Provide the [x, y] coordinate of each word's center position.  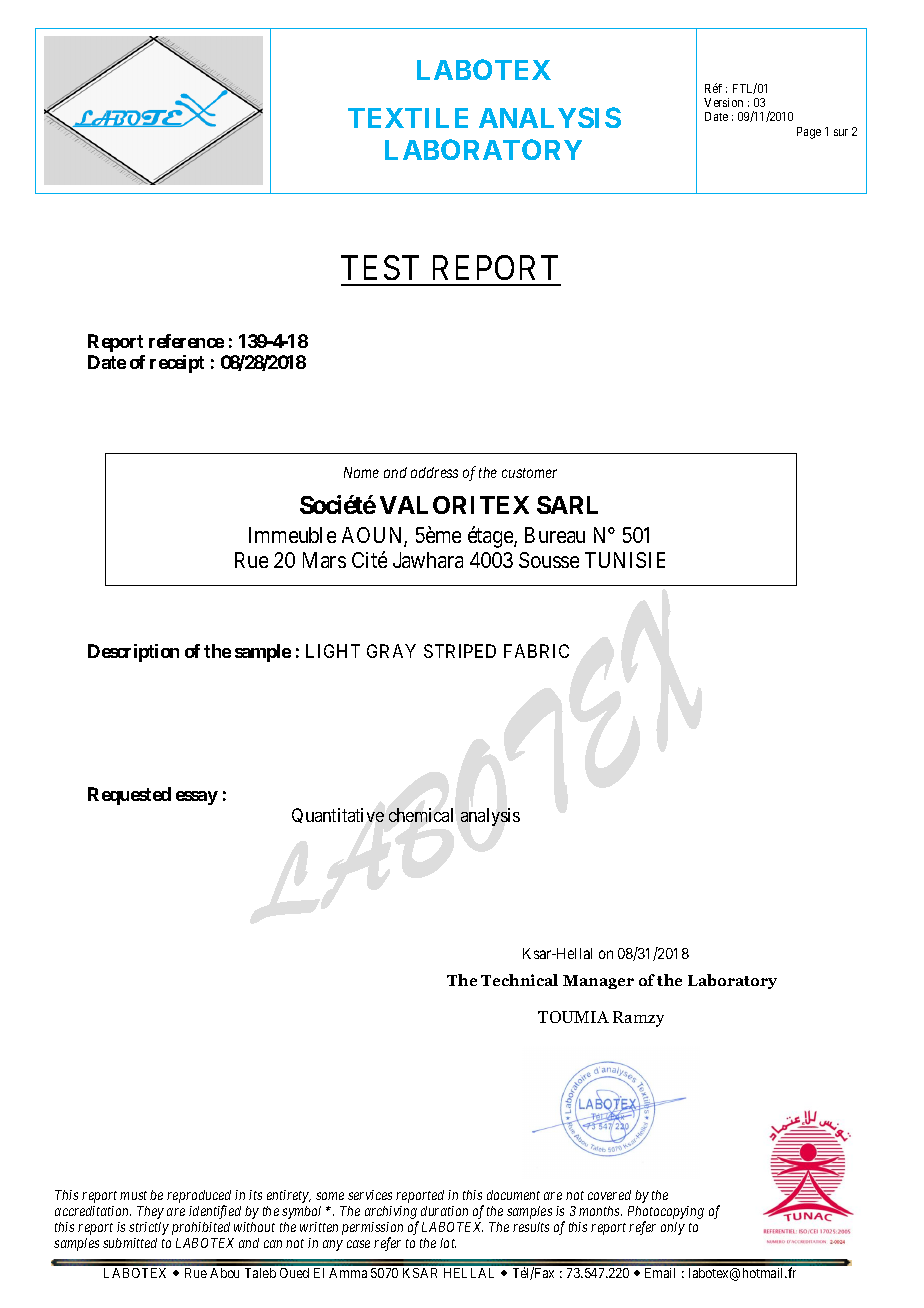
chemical [421, 815]
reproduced [199, 1198]
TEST [380, 267]
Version [723, 102]
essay [197, 798]
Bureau [555, 535]
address [434, 472]
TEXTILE [408, 118]
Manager [598, 982]
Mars [324, 560]
